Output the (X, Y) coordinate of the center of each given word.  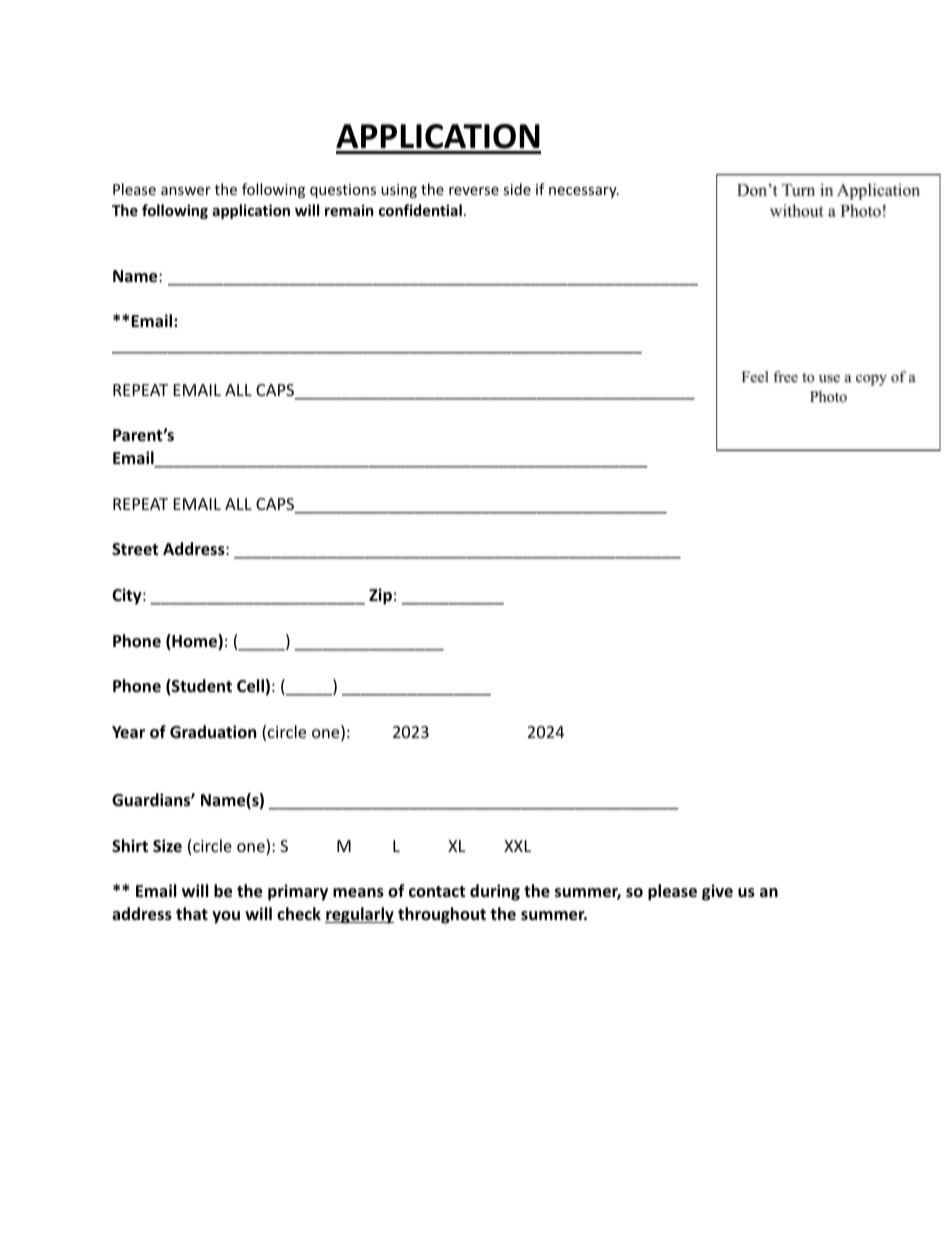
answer (186, 191)
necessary (584, 192)
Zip (380, 596)
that (192, 913)
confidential (420, 210)
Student (201, 687)
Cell (250, 686)
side (517, 189)
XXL (517, 846)
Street (135, 549)
